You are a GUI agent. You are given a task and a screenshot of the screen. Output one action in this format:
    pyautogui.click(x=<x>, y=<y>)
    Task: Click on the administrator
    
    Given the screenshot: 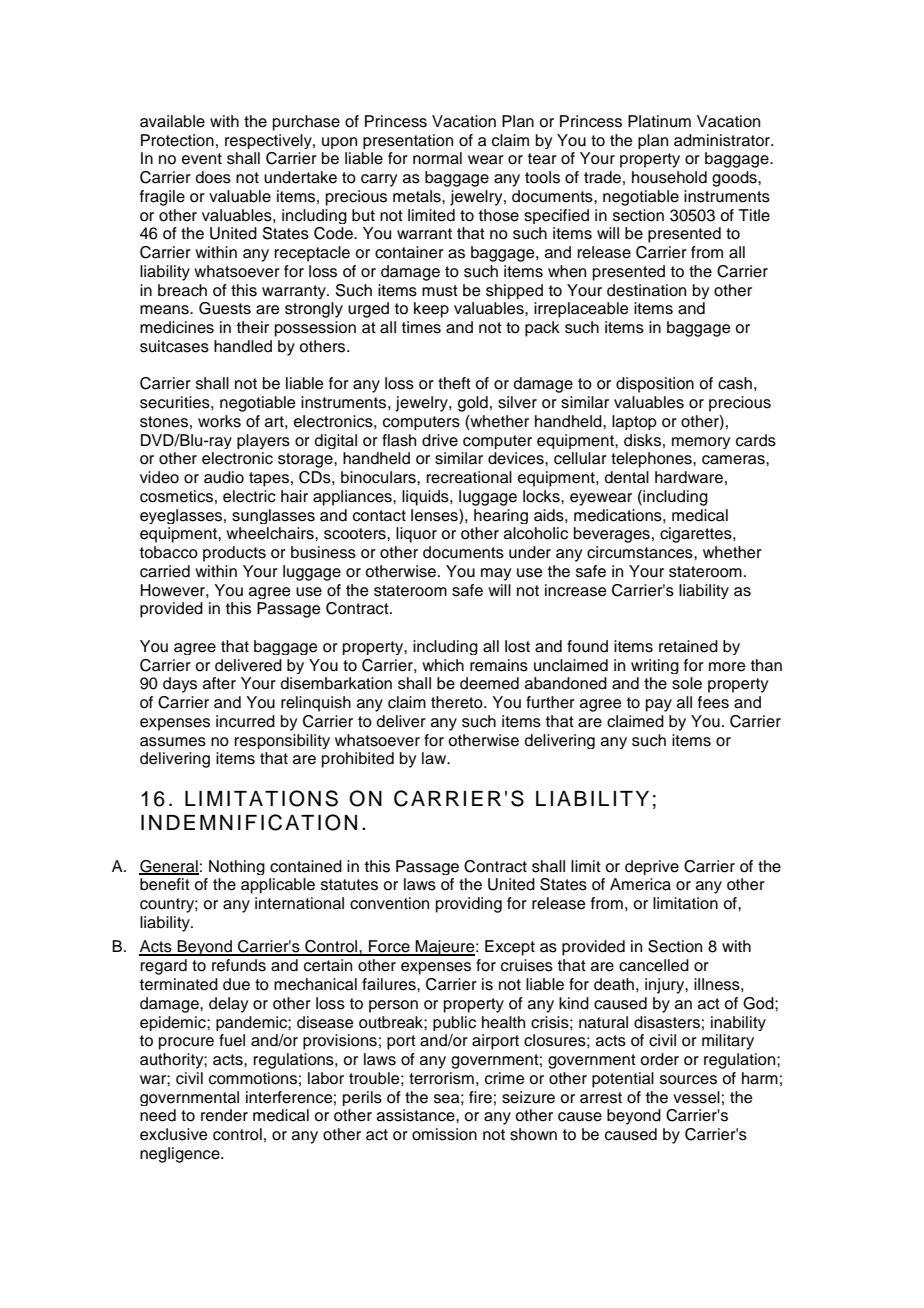 What is the action you would take?
    pyautogui.click(x=723, y=140)
